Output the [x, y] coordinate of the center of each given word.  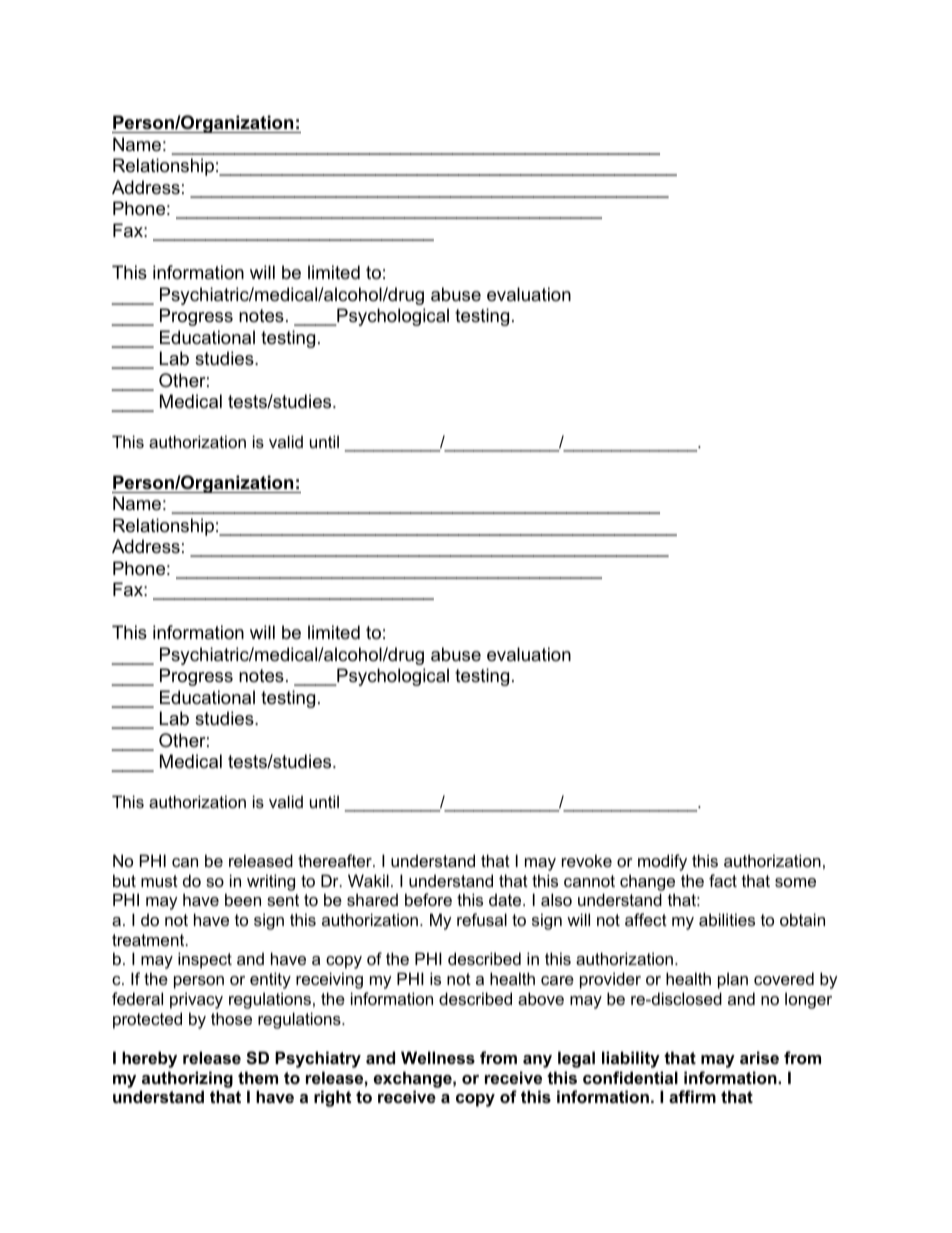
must [159, 881]
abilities [727, 919]
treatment [149, 940]
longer [808, 1000]
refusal [482, 919]
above [541, 998]
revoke [587, 860]
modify [662, 862]
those [231, 1018]
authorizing [187, 1079]
